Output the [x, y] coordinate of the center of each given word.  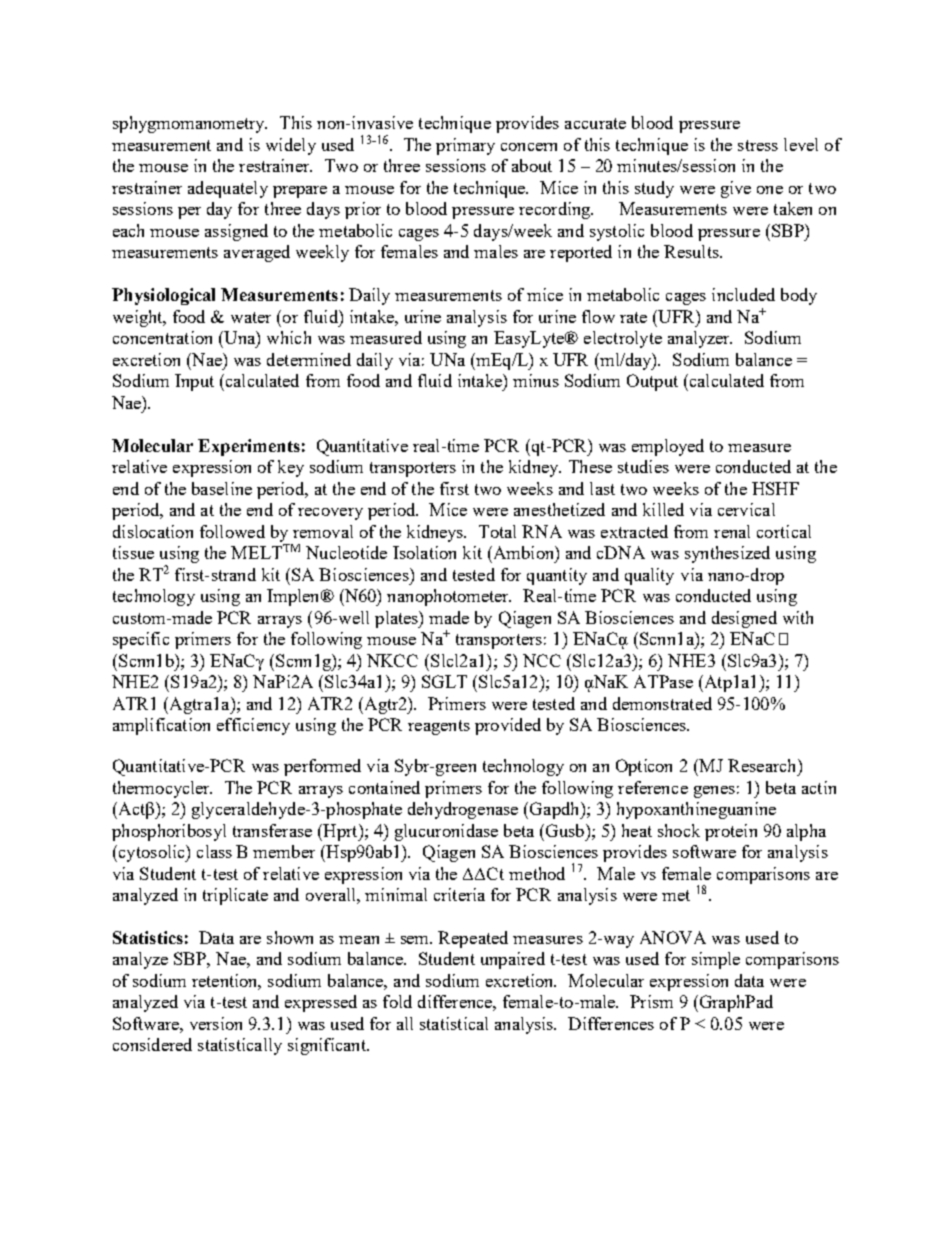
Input [194, 382]
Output [652, 382]
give [736, 189]
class [214, 851]
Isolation [424, 552]
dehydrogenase [463, 810]
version [216, 1023]
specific [141, 640]
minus [536, 380]
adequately [228, 189]
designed [744, 619]
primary [465, 146]
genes [714, 792]
